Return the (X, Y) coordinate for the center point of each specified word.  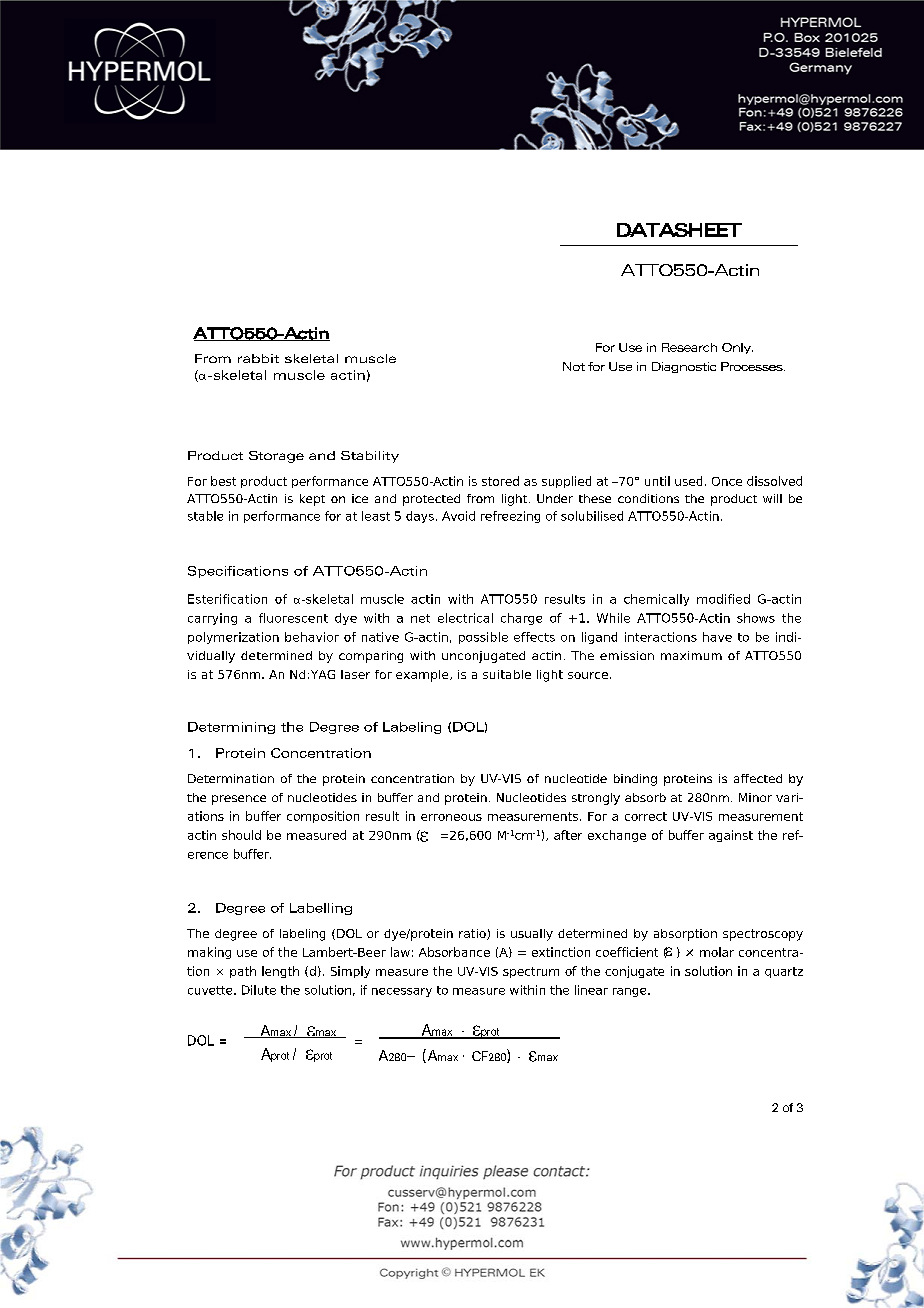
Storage (276, 457)
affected (758, 778)
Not (574, 366)
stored (500, 481)
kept (312, 500)
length (280, 972)
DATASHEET (679, 230)
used (688, 481)
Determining (231, 728)
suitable (507, 674)
